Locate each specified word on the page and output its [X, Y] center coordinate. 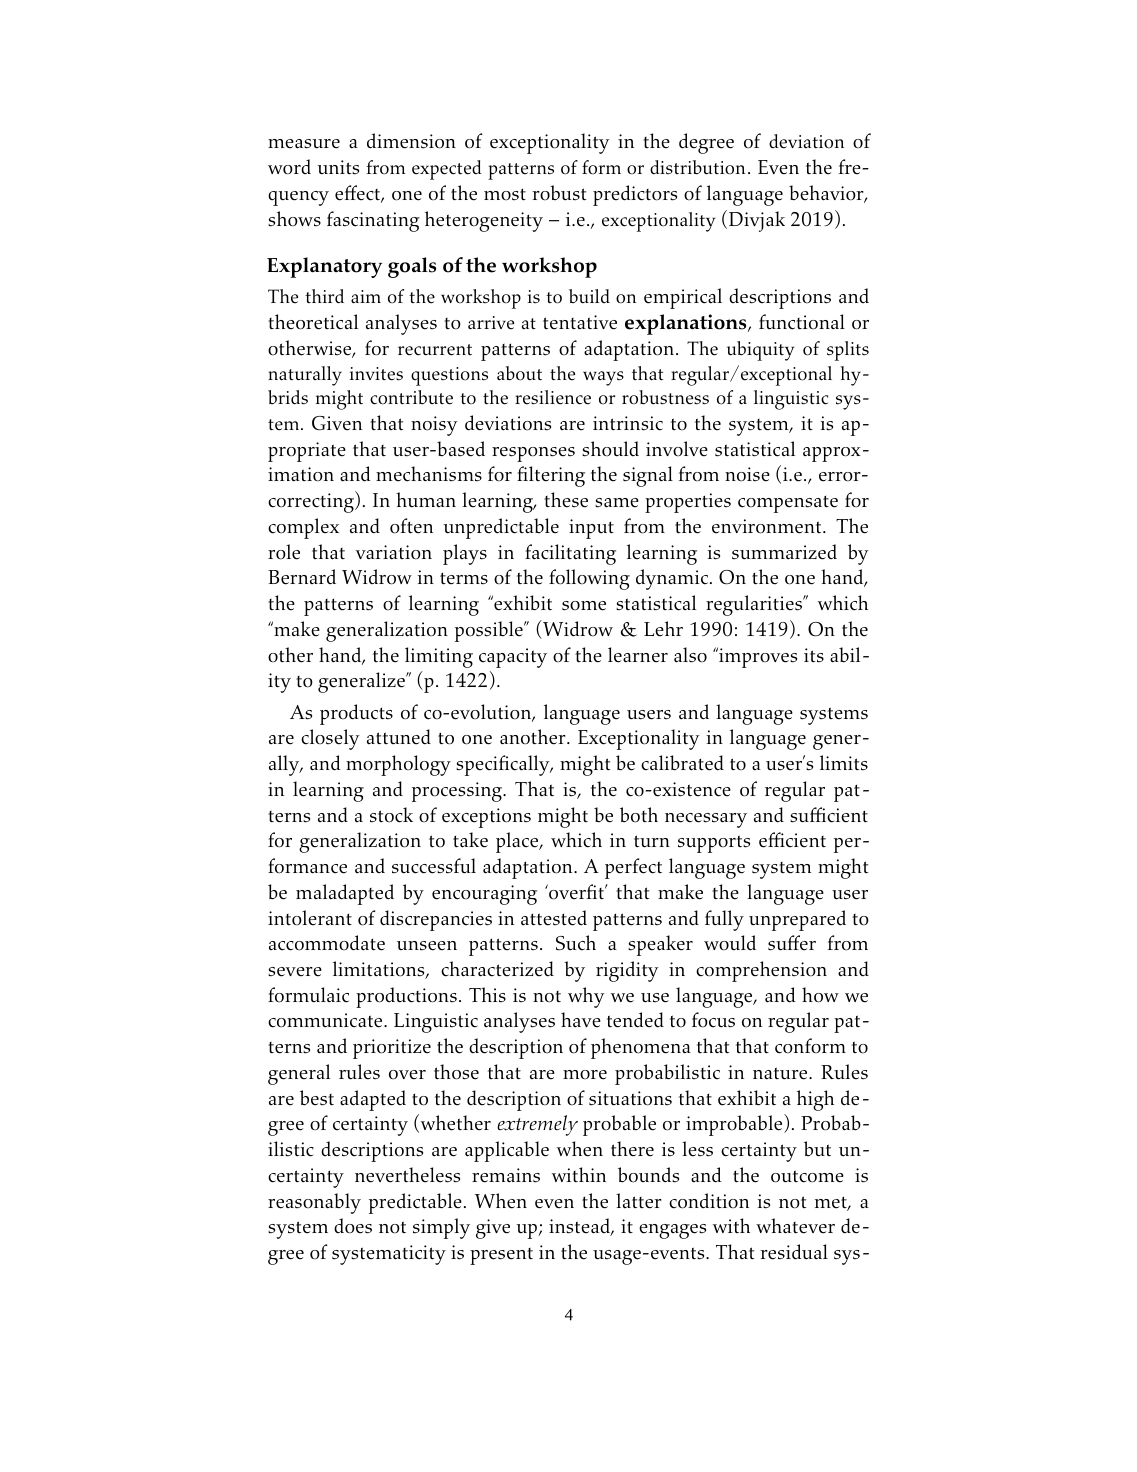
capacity [513, 658]
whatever [795, 1226]
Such [576, 943]
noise [747, 474]
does [353, 1226]
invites [376, 374]
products [356, 714]
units [338, 167]
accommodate [327, 943]
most [505, 195]
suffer [792, 943]
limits [844, 763]
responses [533, 454]
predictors [635, 195]
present [501, 1256]
